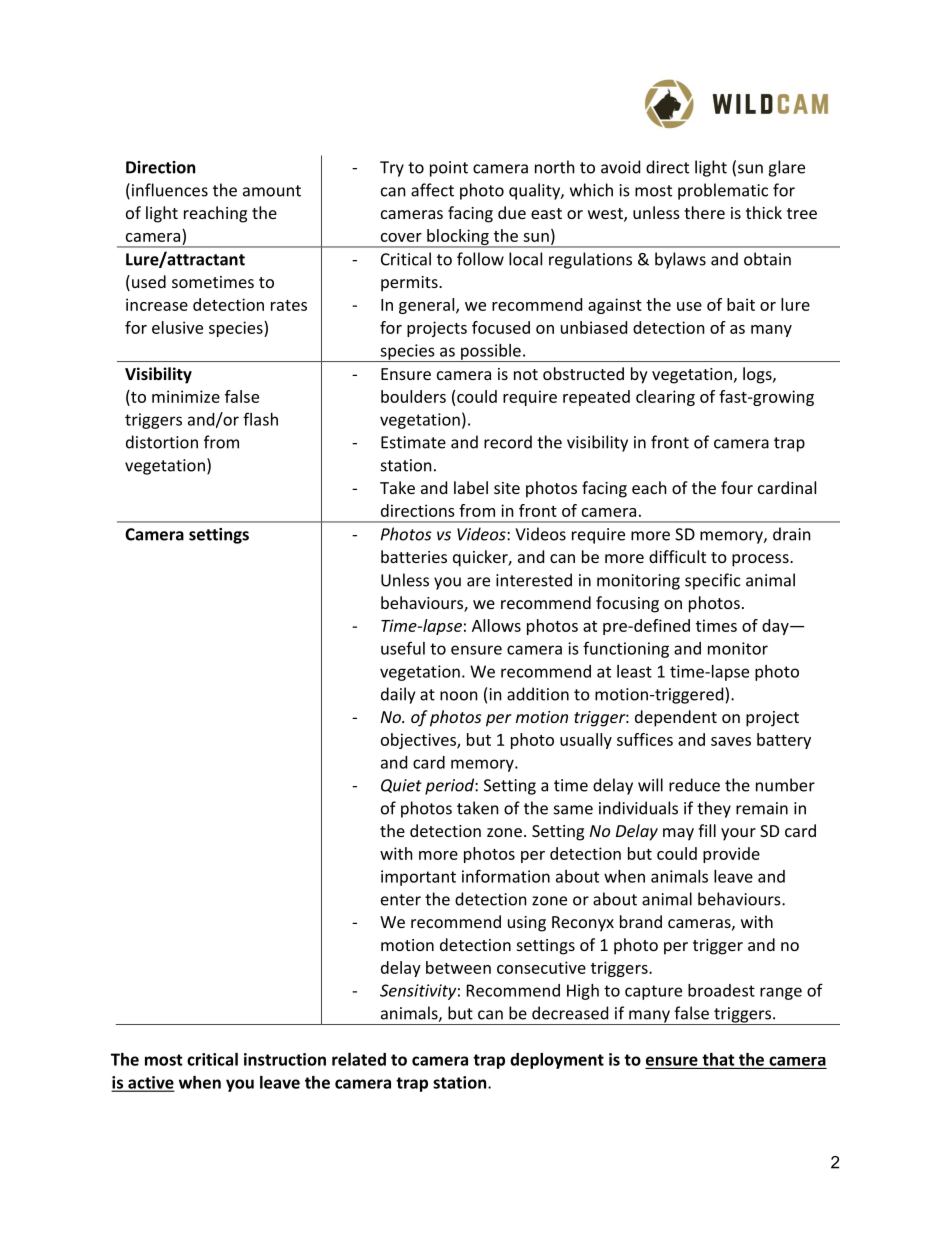 Image resolution: width=952 pixels, height=1233 pixels. I want to click on problematic, so click(723, 191).
